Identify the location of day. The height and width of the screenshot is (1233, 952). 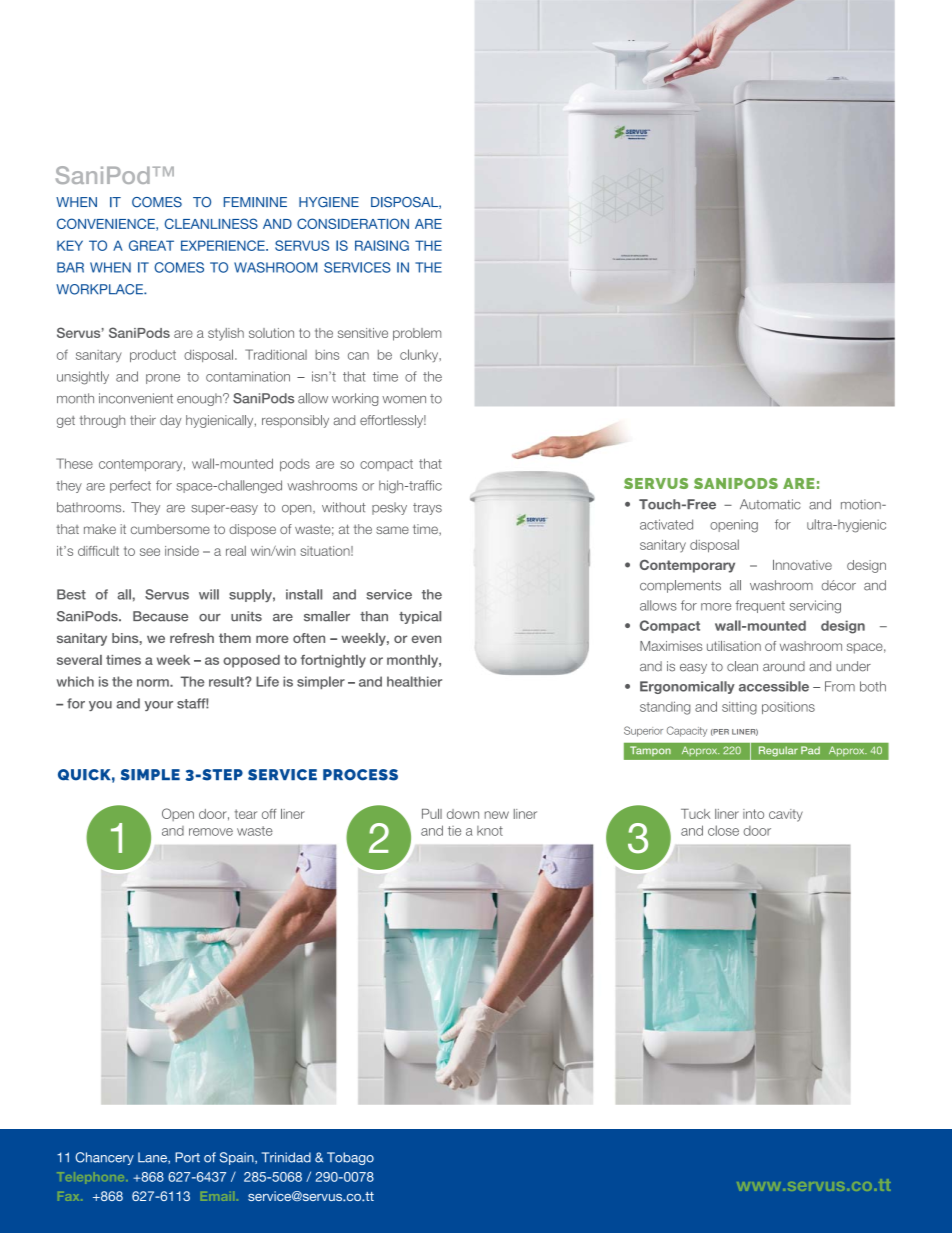
(170, 421).
